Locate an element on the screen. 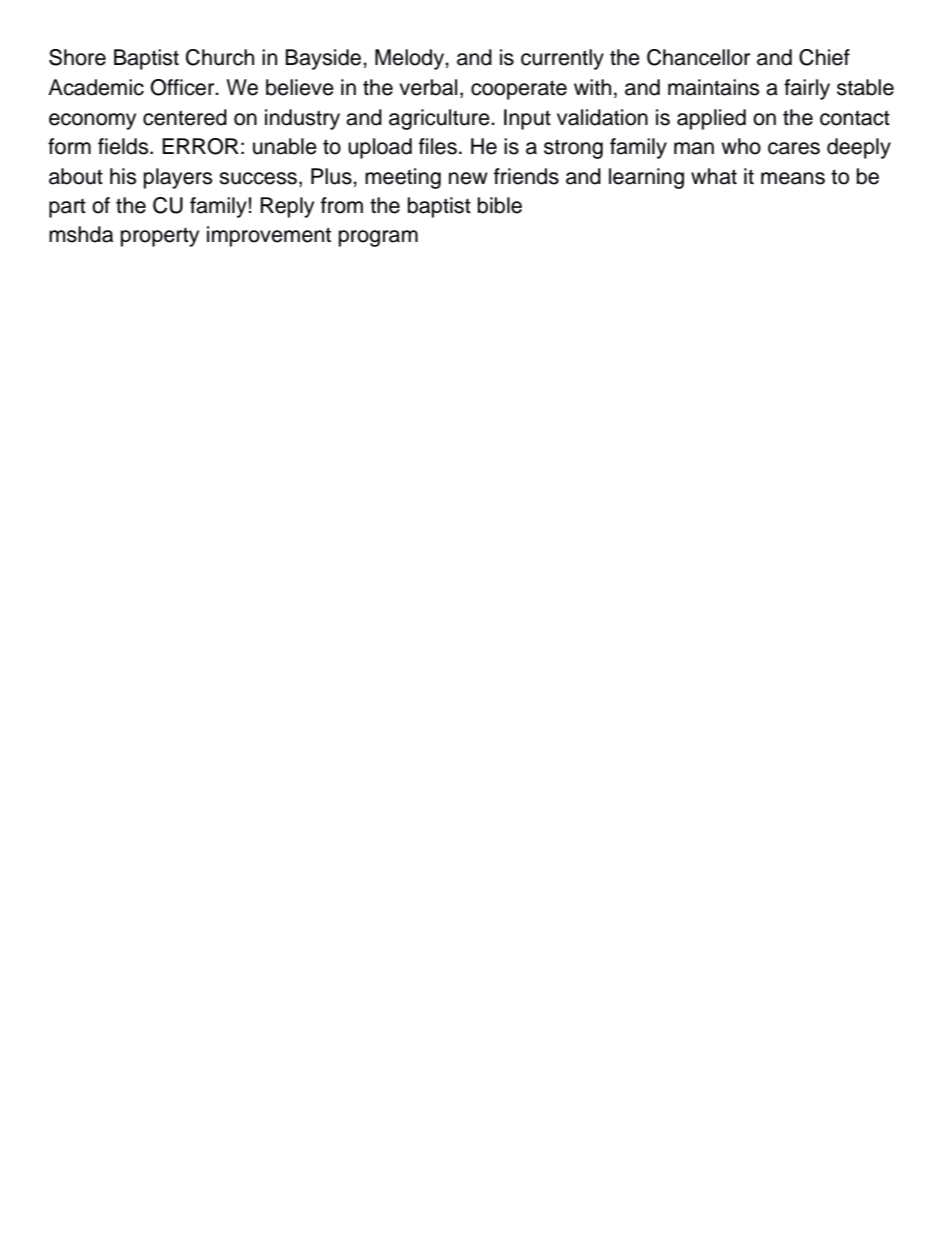  currently is located at coordinates (562, 59).
